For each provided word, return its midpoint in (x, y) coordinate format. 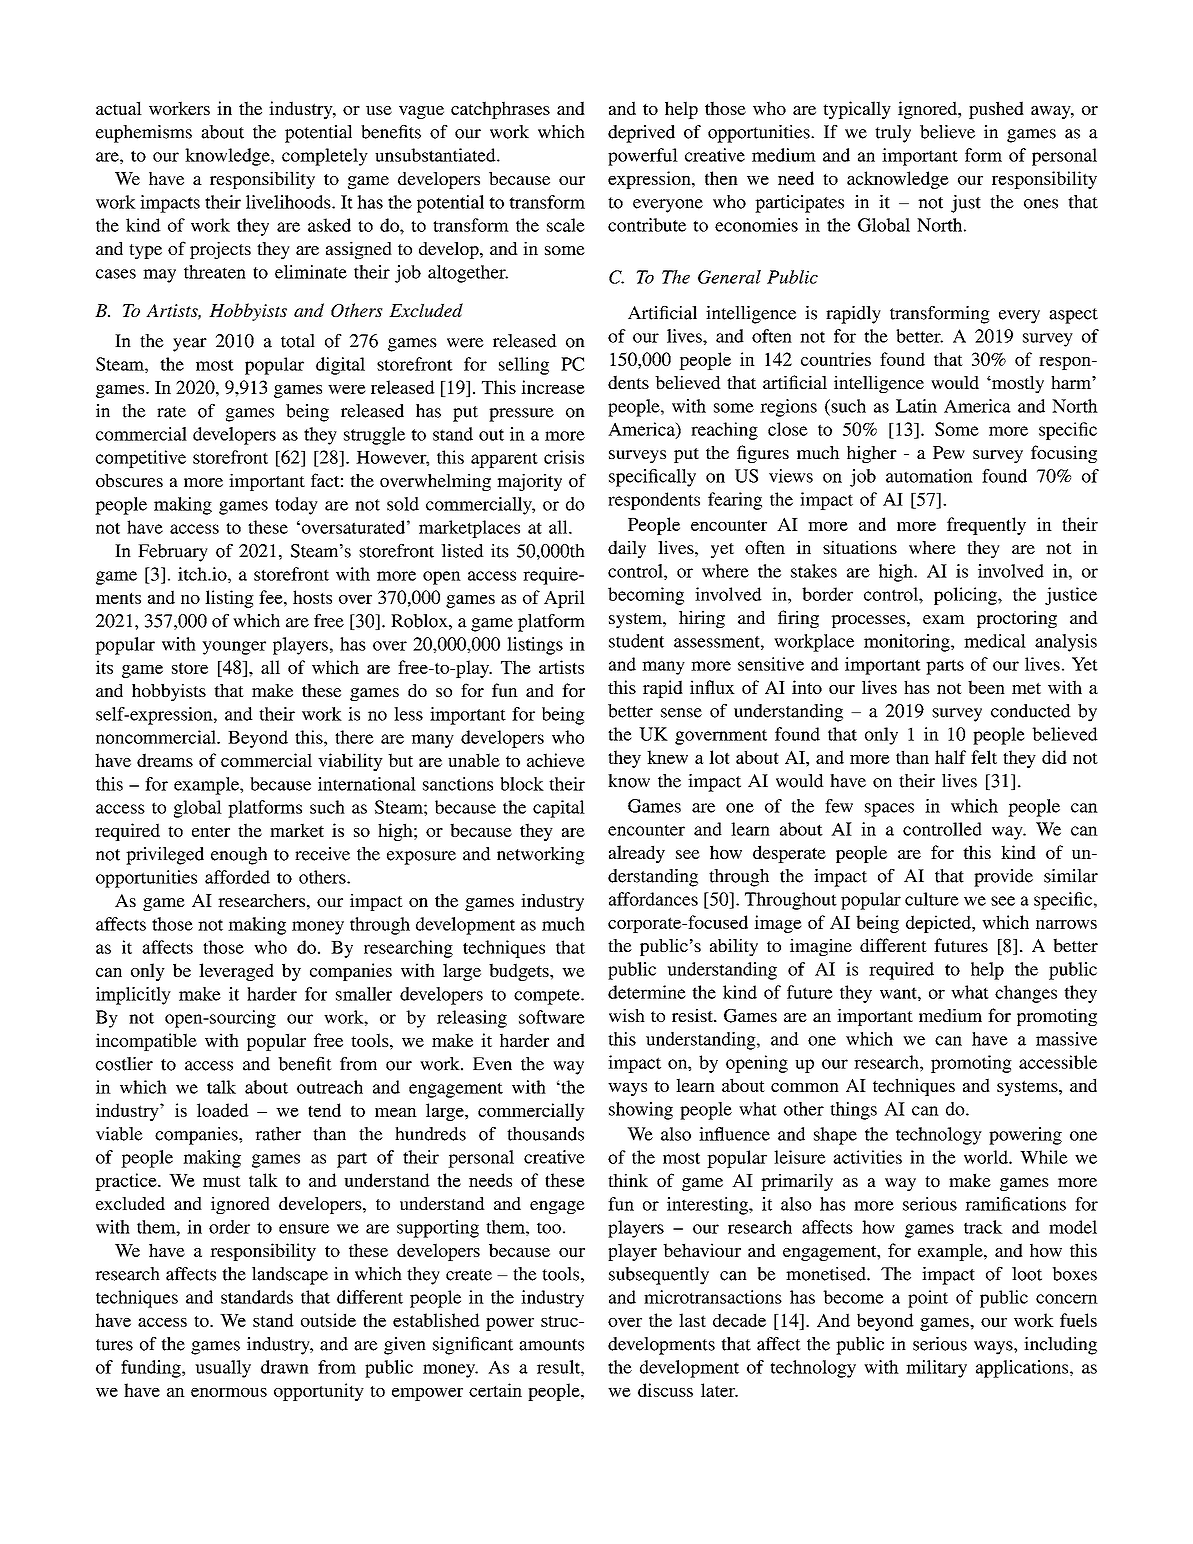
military (936, 1369)
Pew (949, 452)
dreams (165, 760)
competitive (141, 459)
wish (627, 1015)
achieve (556, 760)
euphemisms (144, 134)
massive (1066, 1039)
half (950, 757)
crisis (564, 457)
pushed (996, 110)
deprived (641, 134)
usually (223, 1369)
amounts (551, 1345)
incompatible (146, 1042)
